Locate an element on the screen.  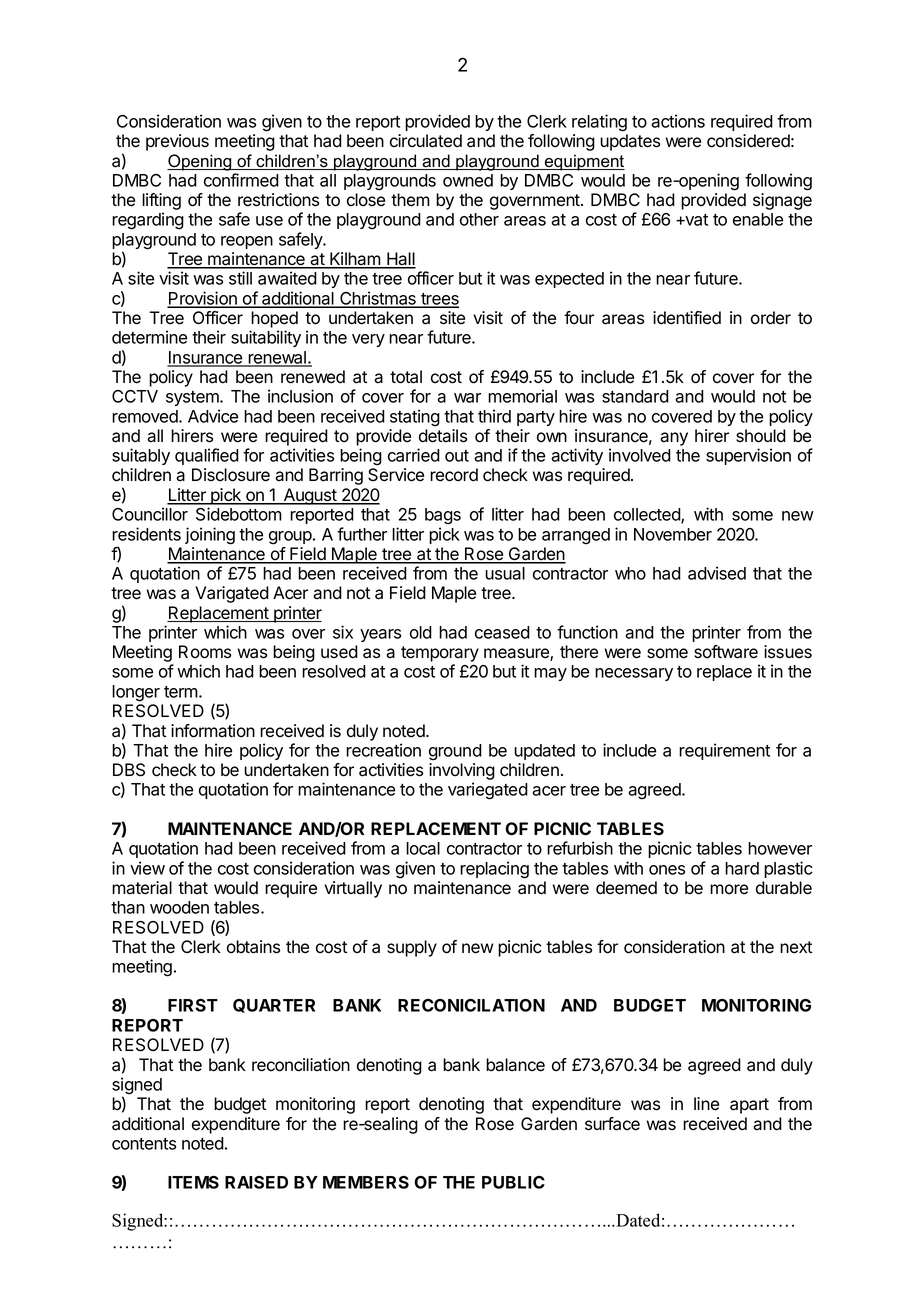
Disclosure is located at coordinates (231, 475).
